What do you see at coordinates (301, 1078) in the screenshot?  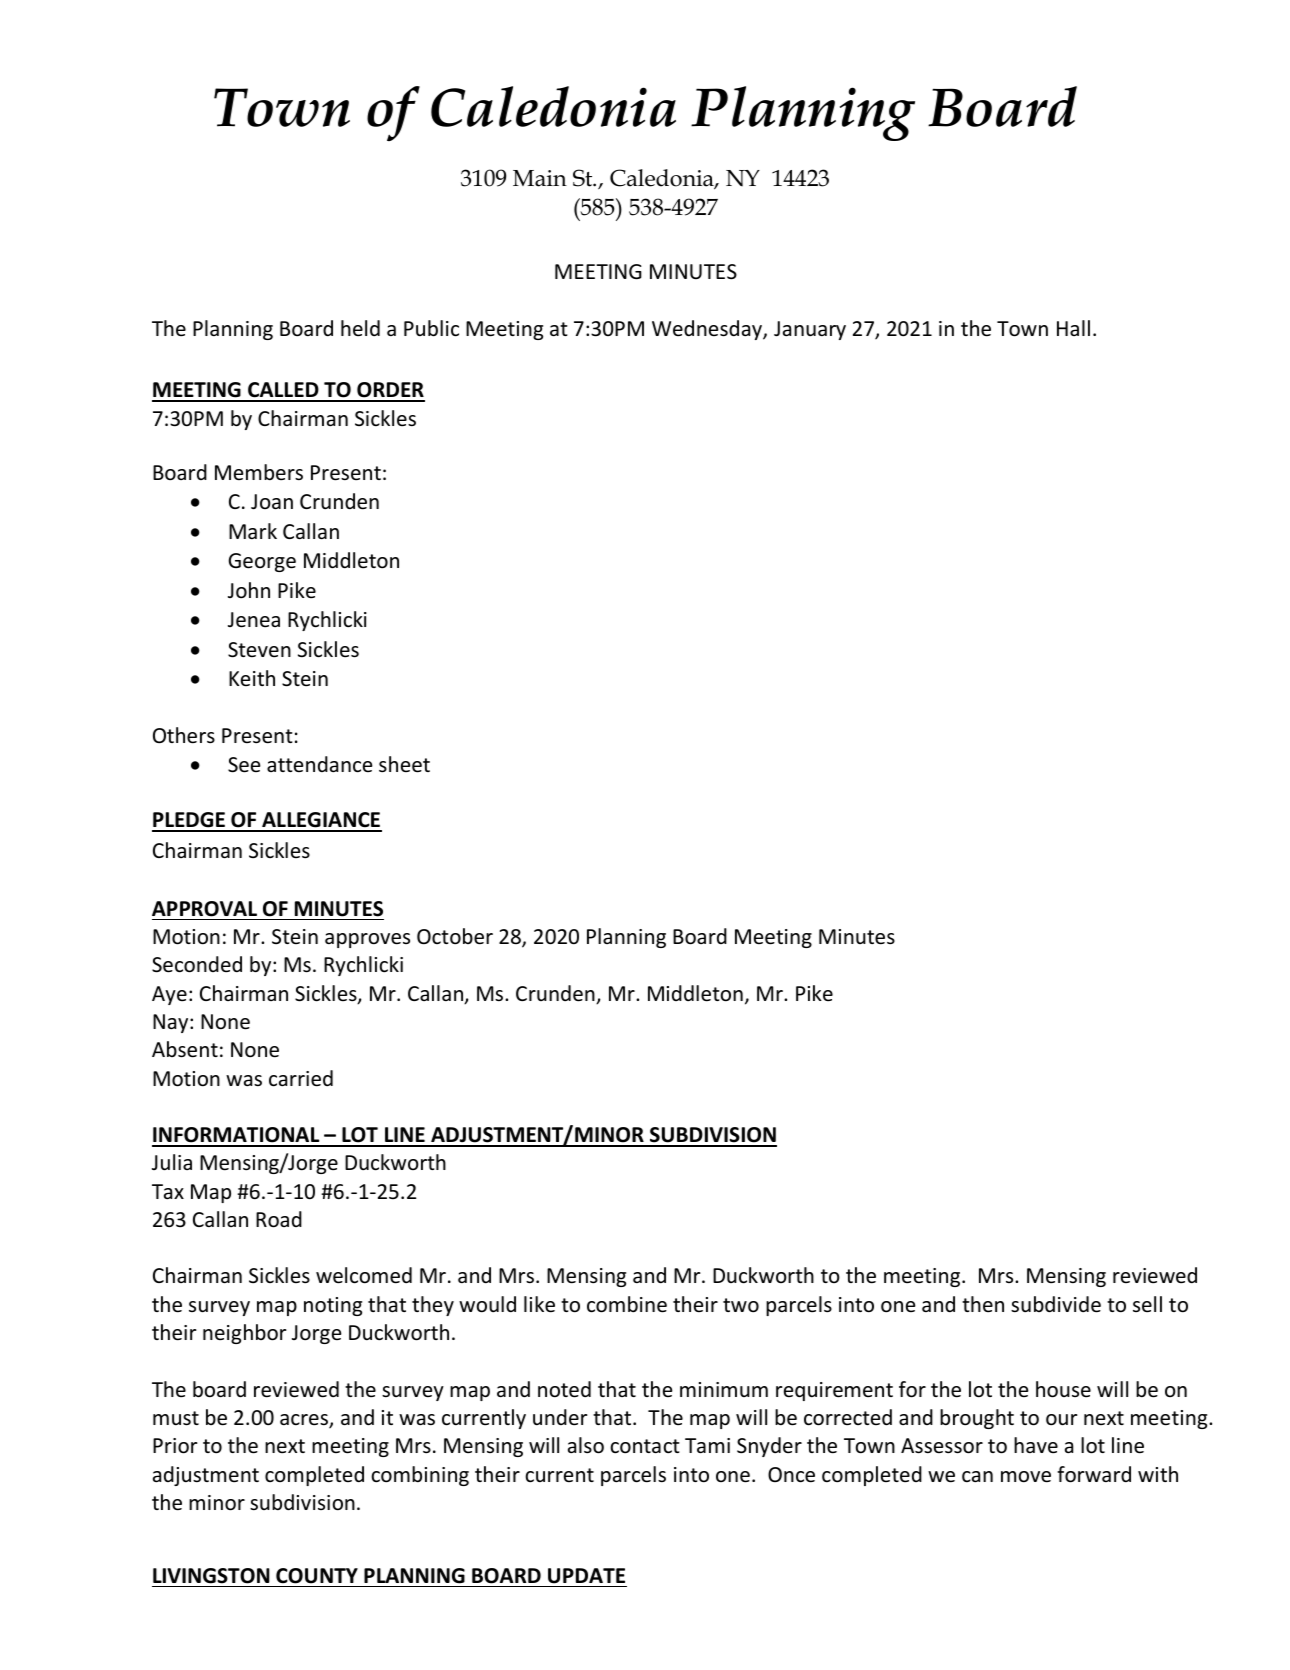 I see `carried` at bounding box center [301, 1078].
